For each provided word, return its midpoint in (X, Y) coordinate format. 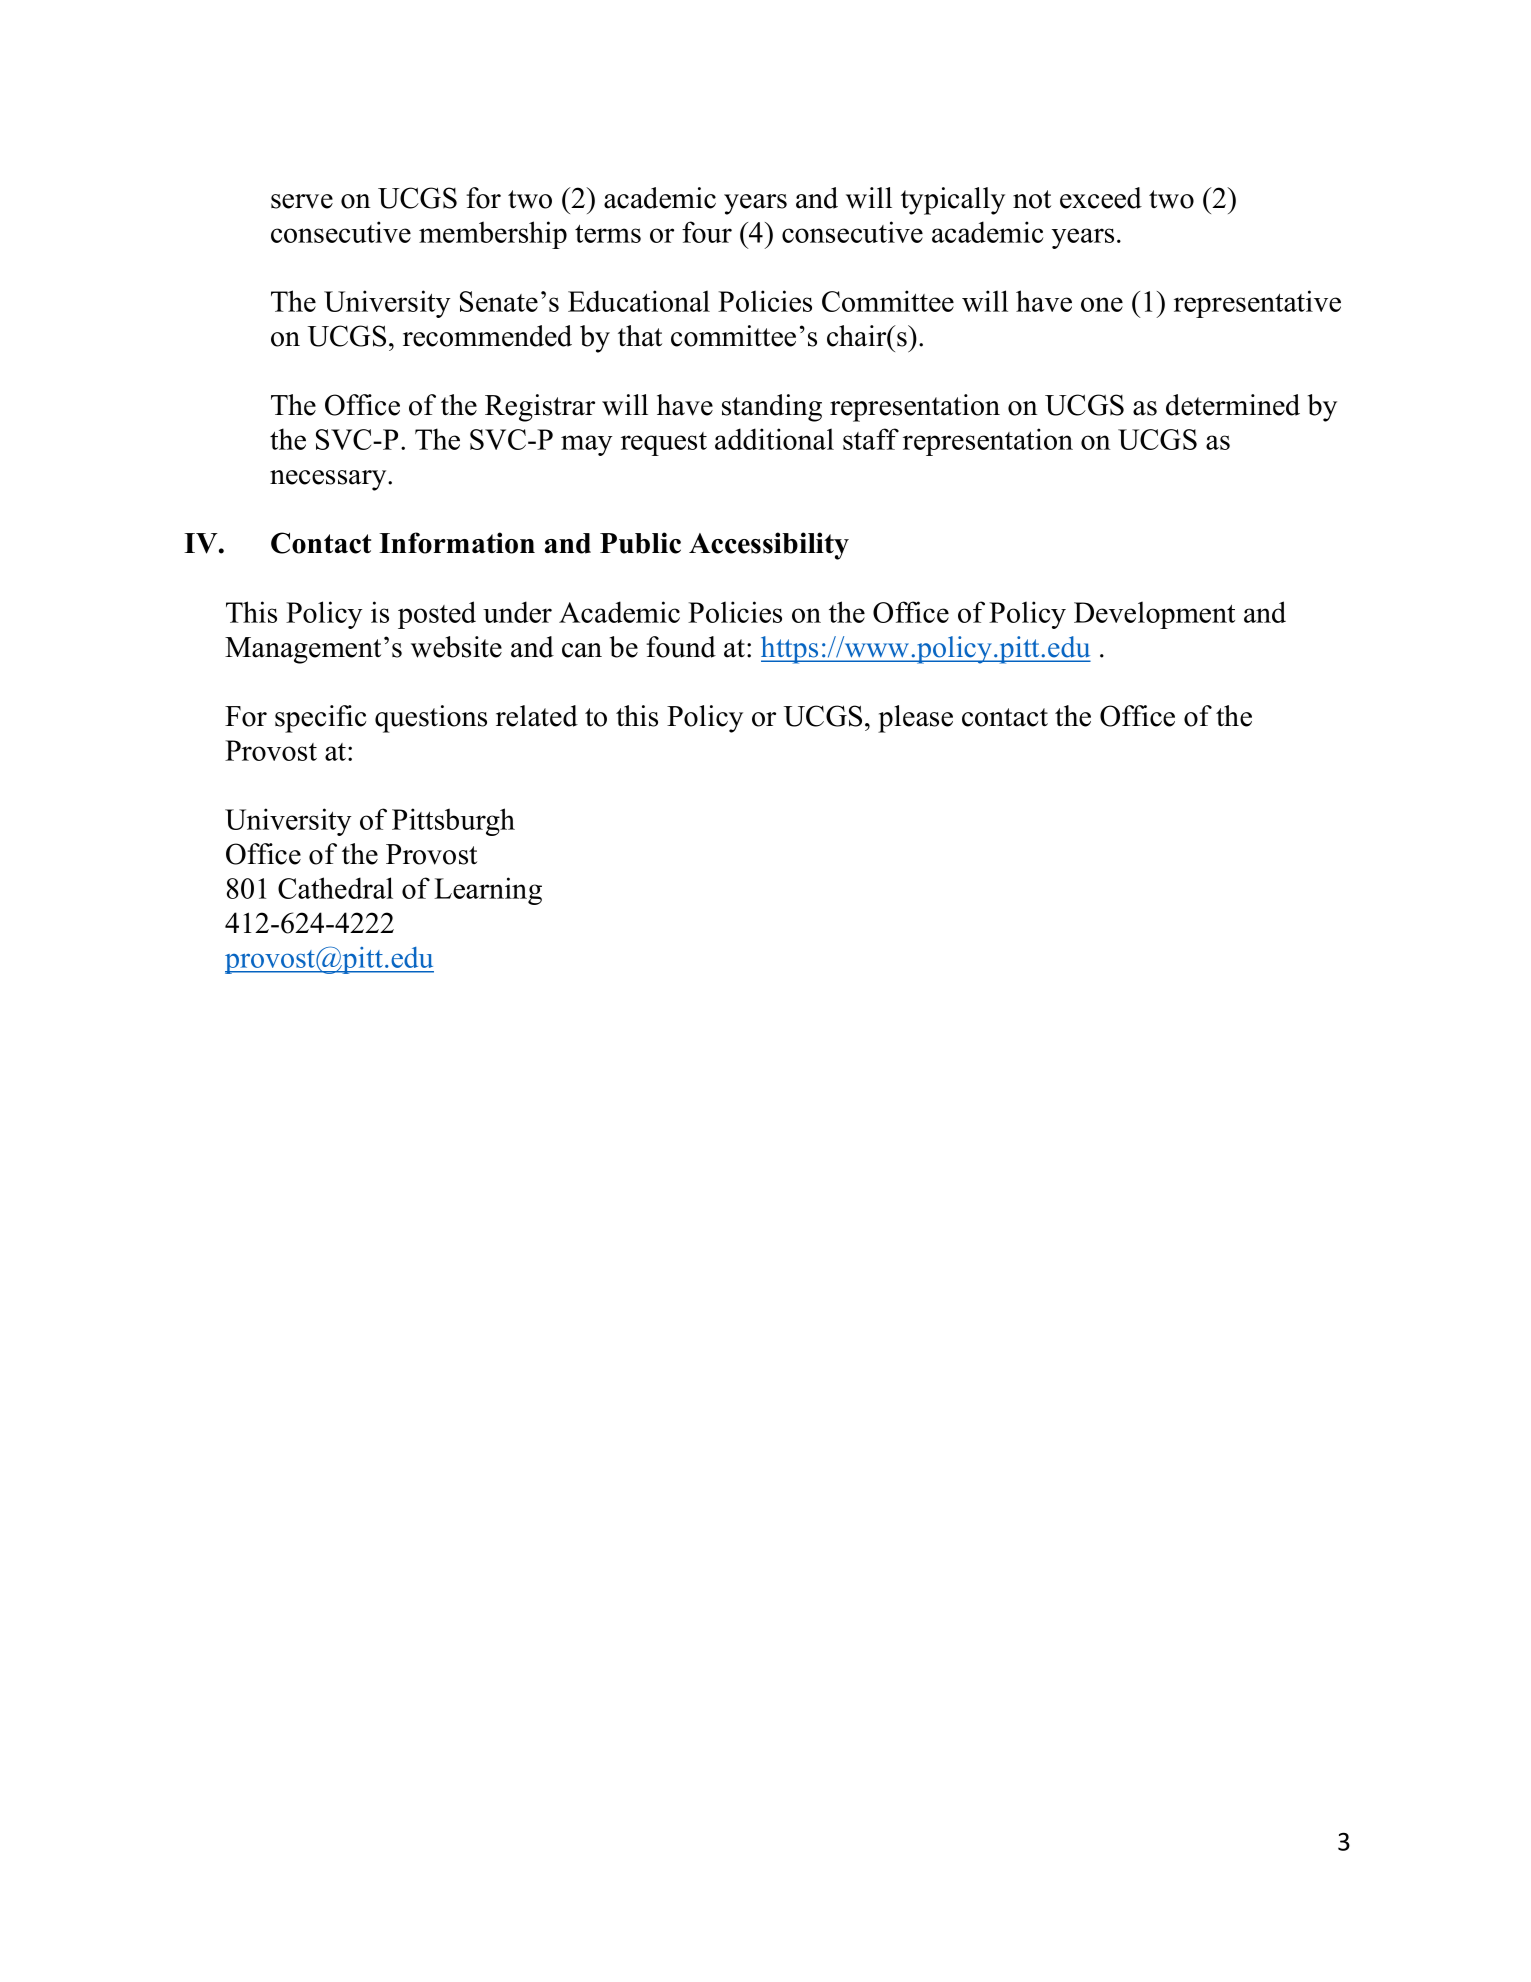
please (915, 719)
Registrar (540, 408)
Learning (488, 891)
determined (1233, 405)
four (707, 232)
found (681, 647)
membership (493, 235)
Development (1154, 615)
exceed (1101, 198)
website (456, 647)
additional (774, 439)
